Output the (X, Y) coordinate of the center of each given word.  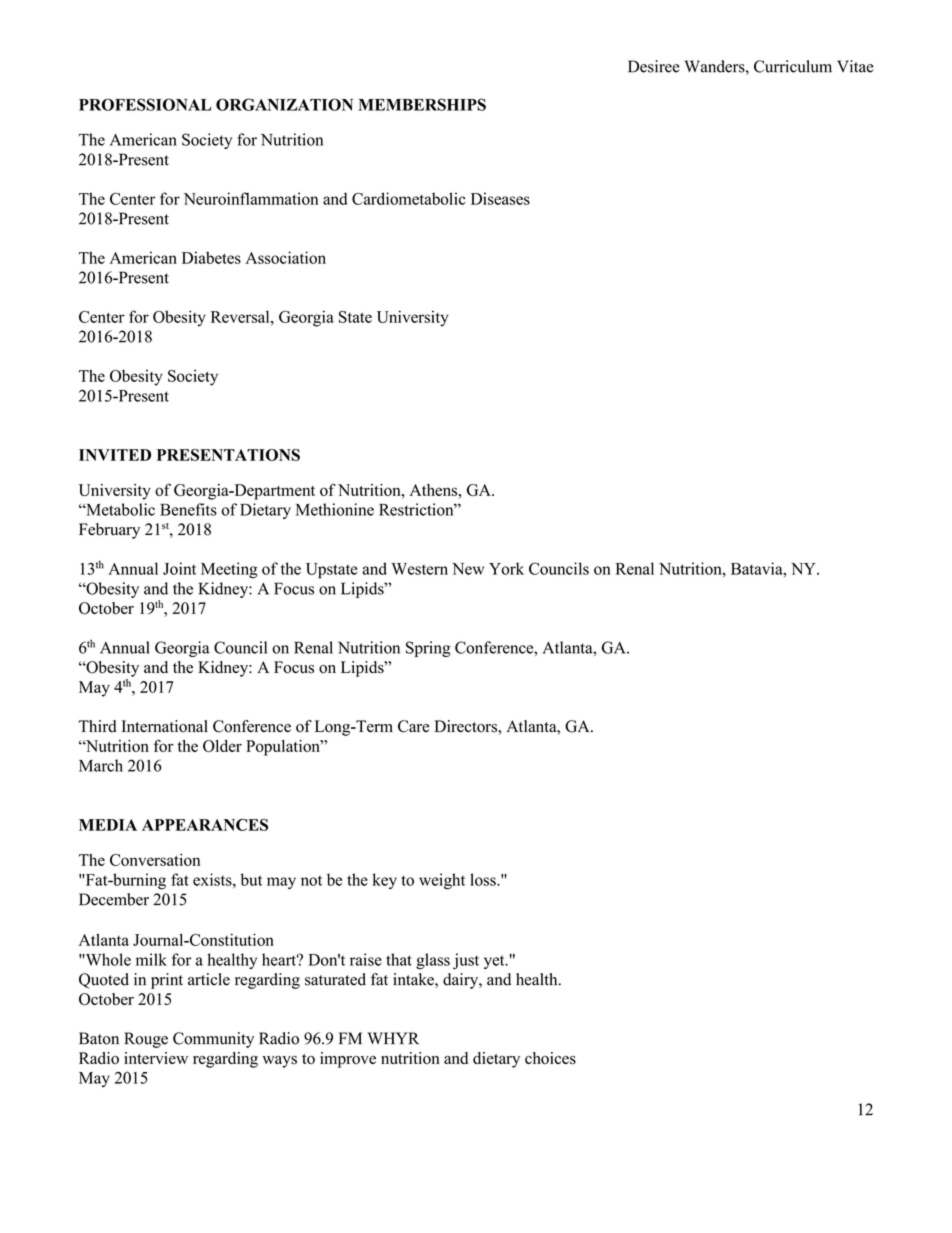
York (506, 568)
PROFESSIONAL (145, 104)
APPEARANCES (205, 825)
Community (213, 1040)
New (468, 569)
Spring (428, 649)
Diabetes (211, 257)
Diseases (500, 198)
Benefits (188, 509)
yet (495, 962)
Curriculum (793, 66)
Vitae (855, 66)
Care (413, 726)
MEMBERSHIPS (422, 104)
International (165, 726)
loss (484, 879)
